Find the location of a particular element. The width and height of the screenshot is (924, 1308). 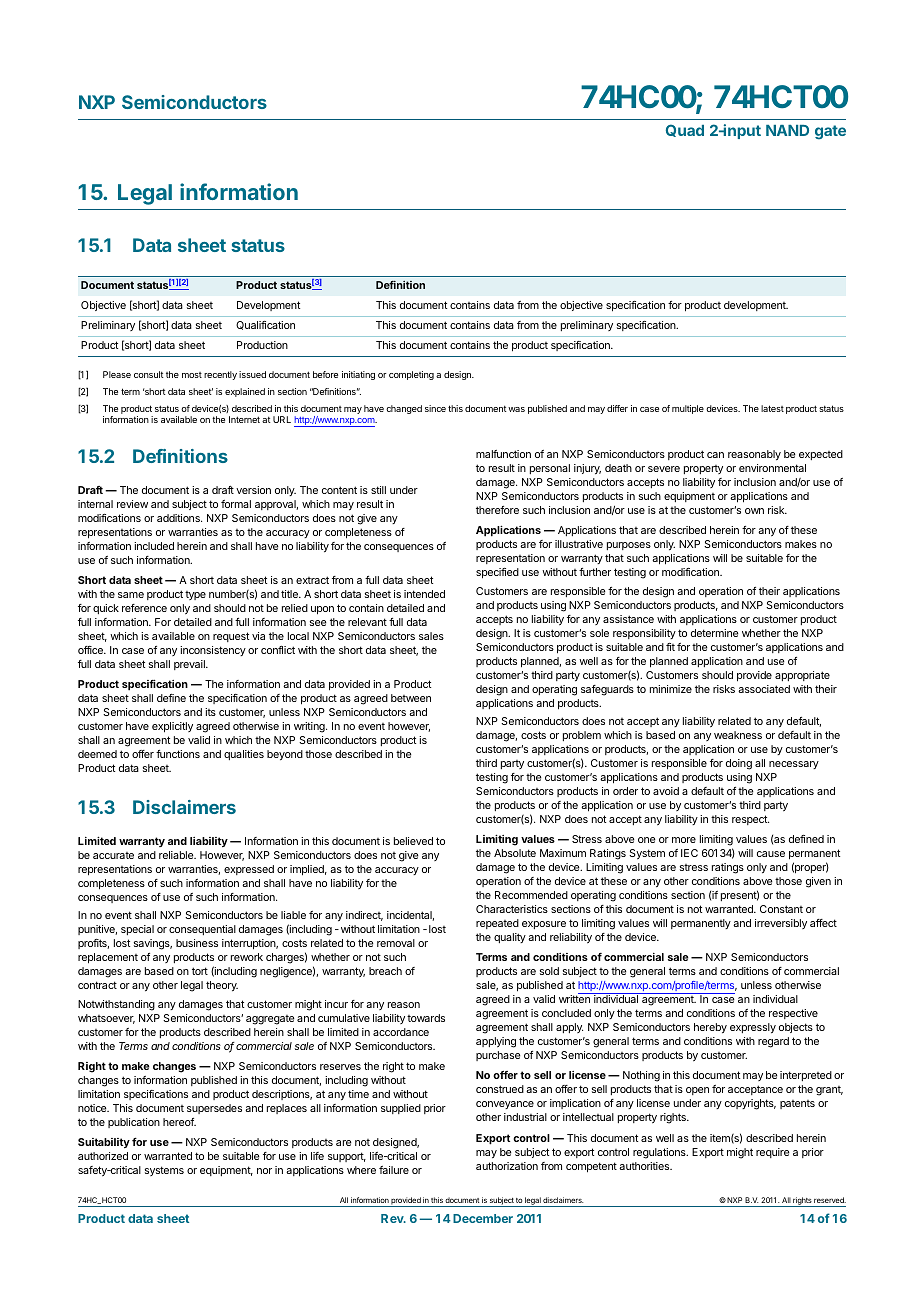

Quad is located at coordinates (685, 130).
